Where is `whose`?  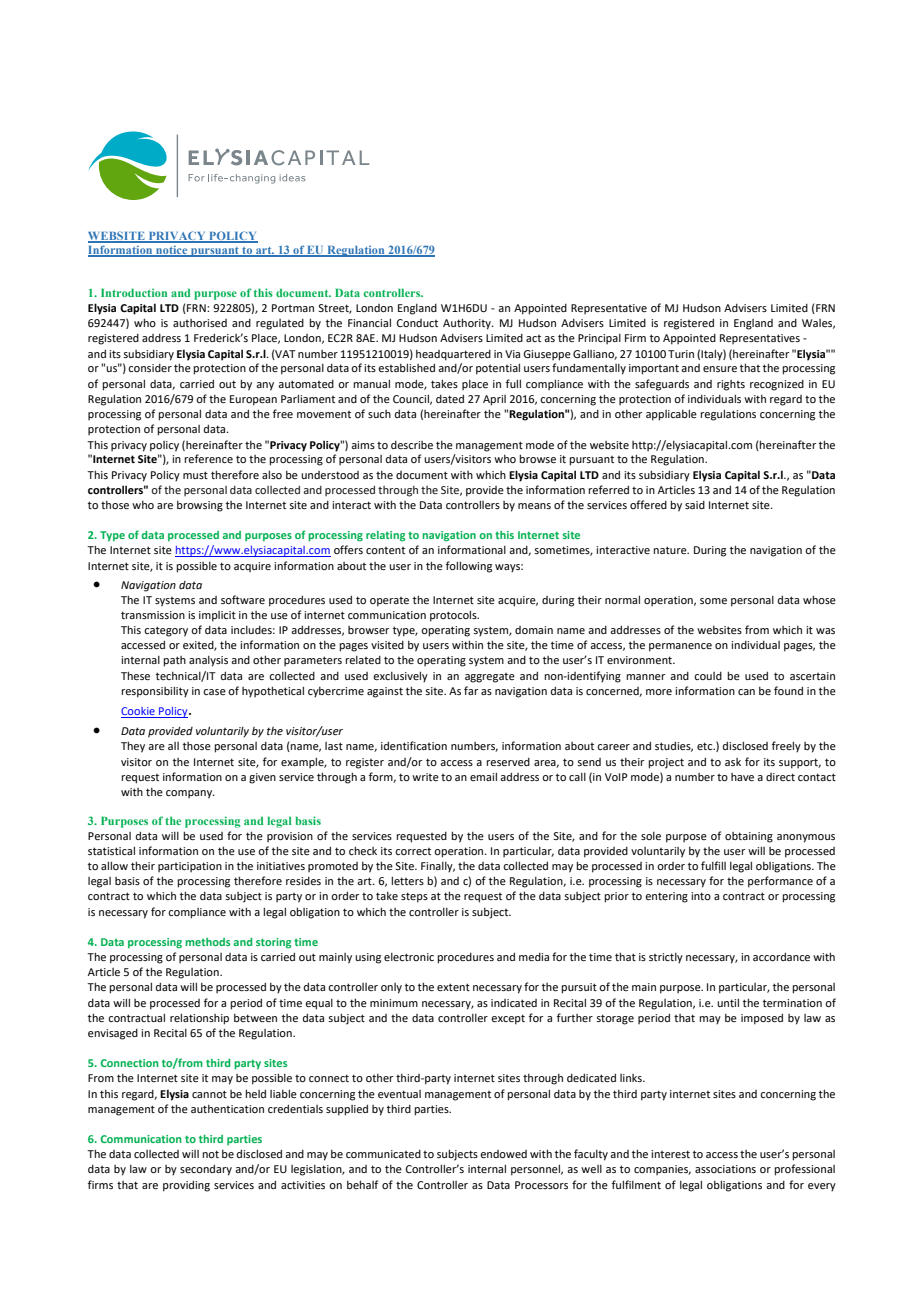
whose is located at coordinates (819, 599).
